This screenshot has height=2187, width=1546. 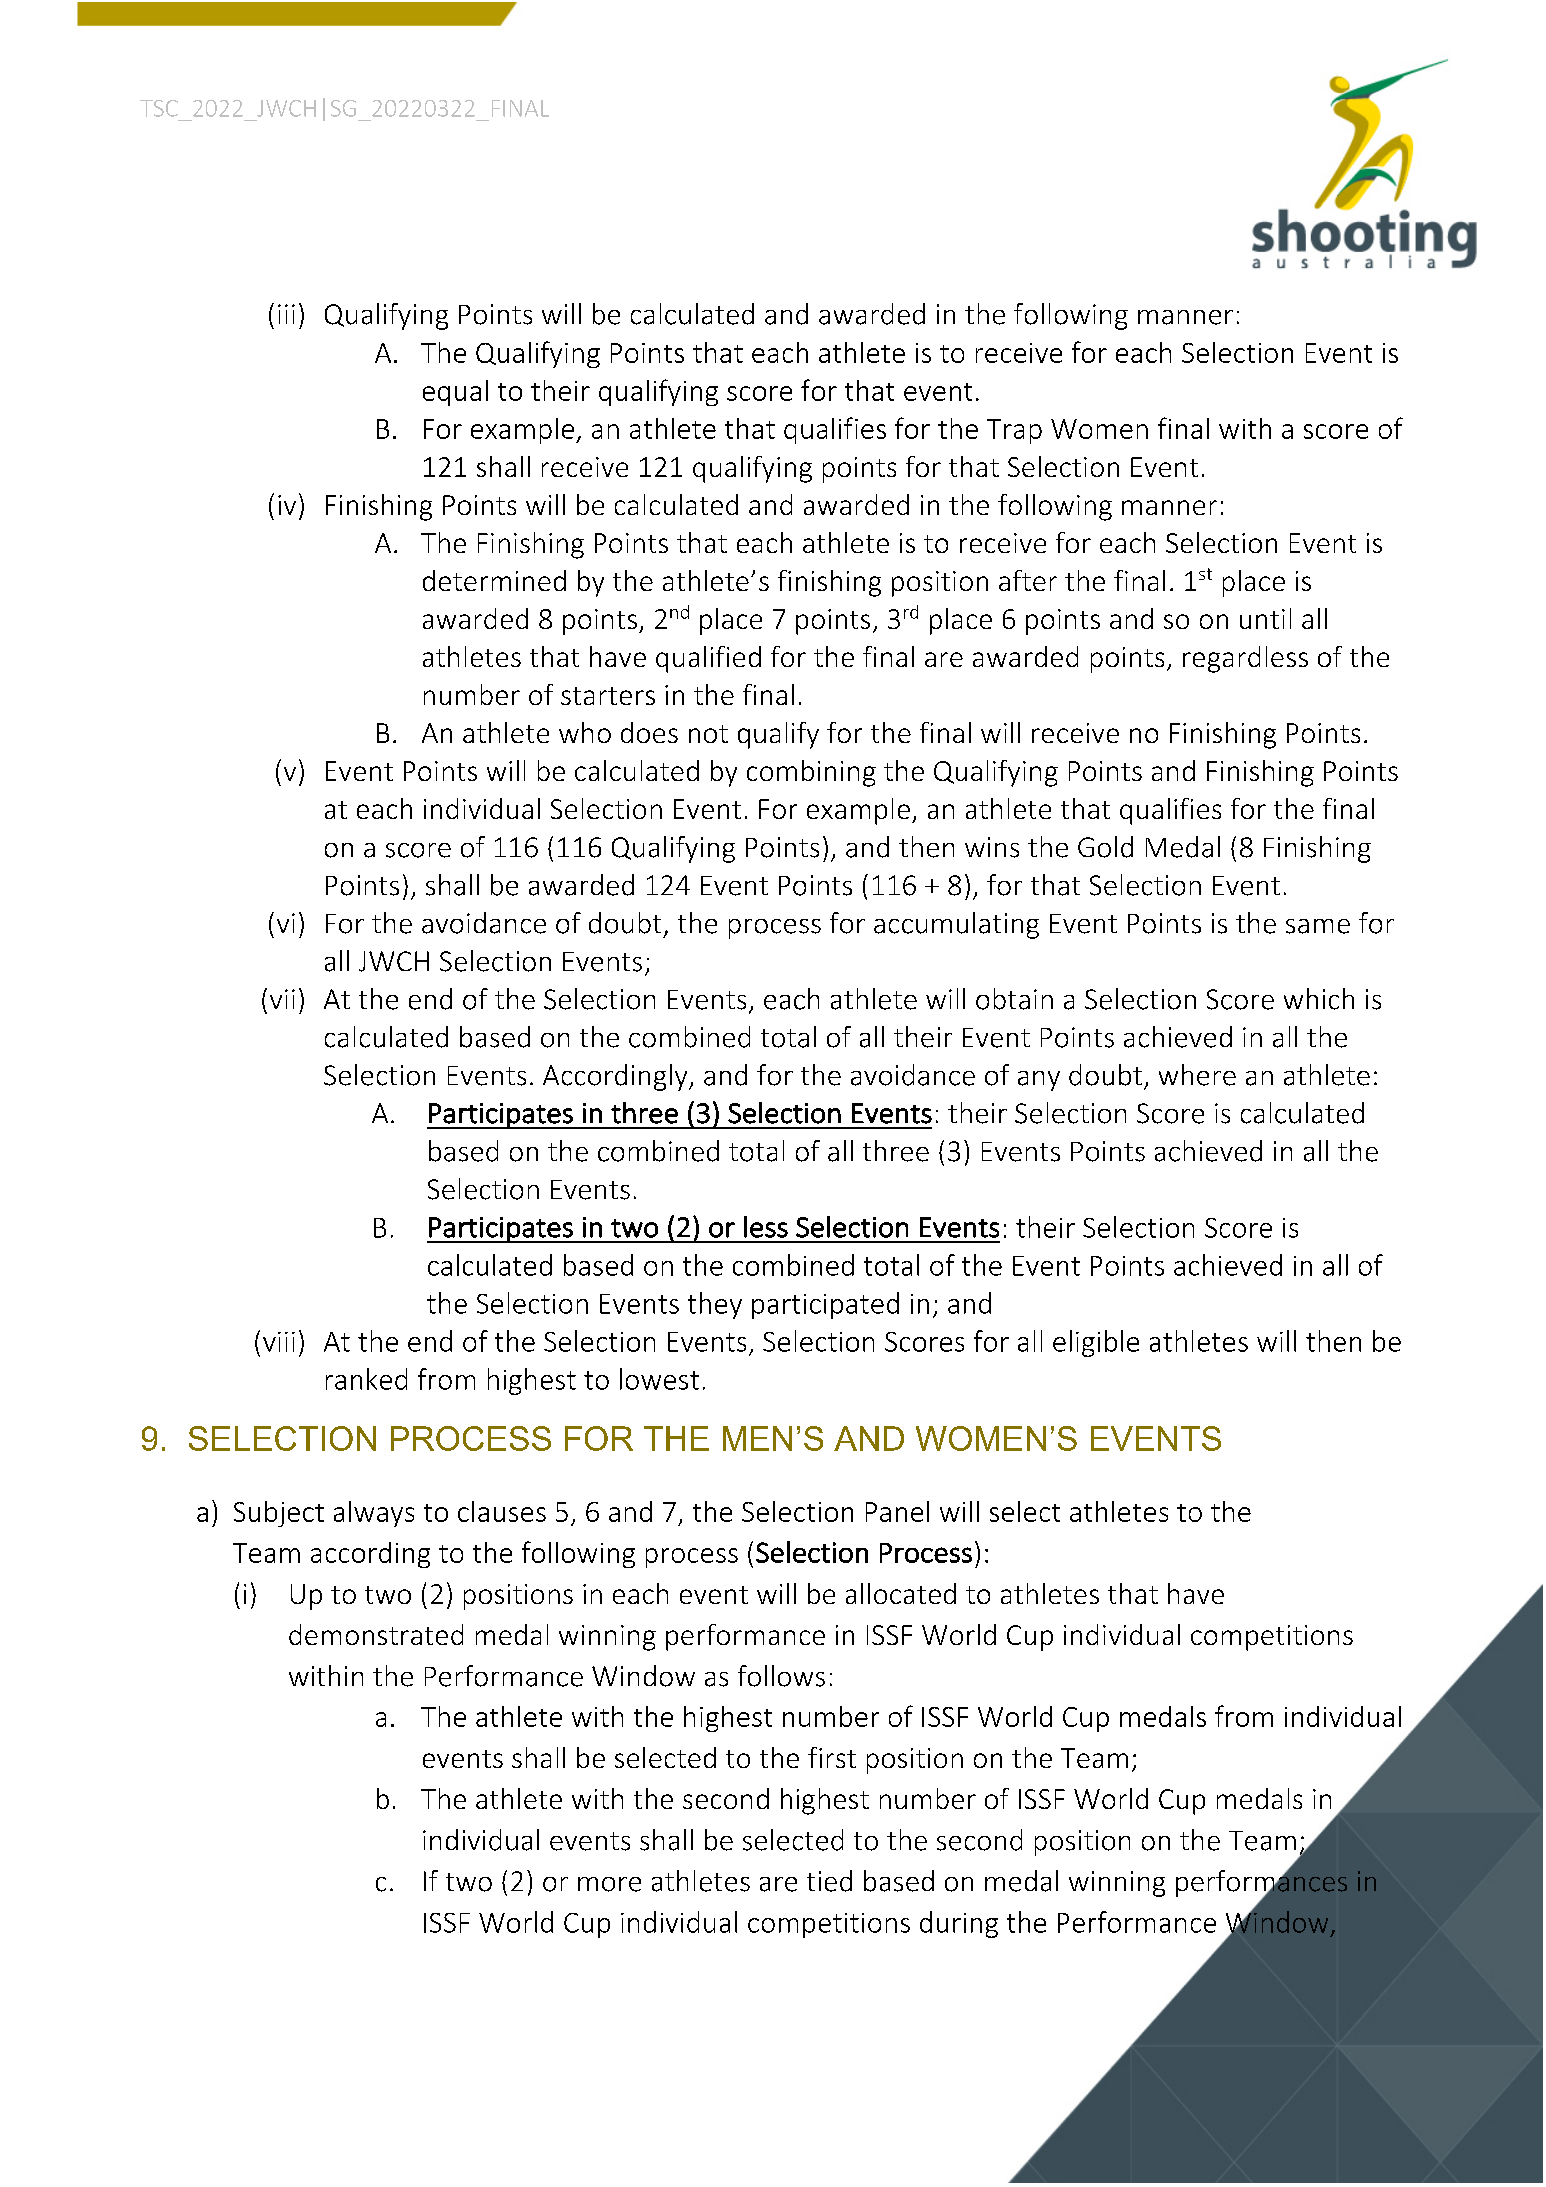 I want to click on viii, so click(x=279, y=1342).
